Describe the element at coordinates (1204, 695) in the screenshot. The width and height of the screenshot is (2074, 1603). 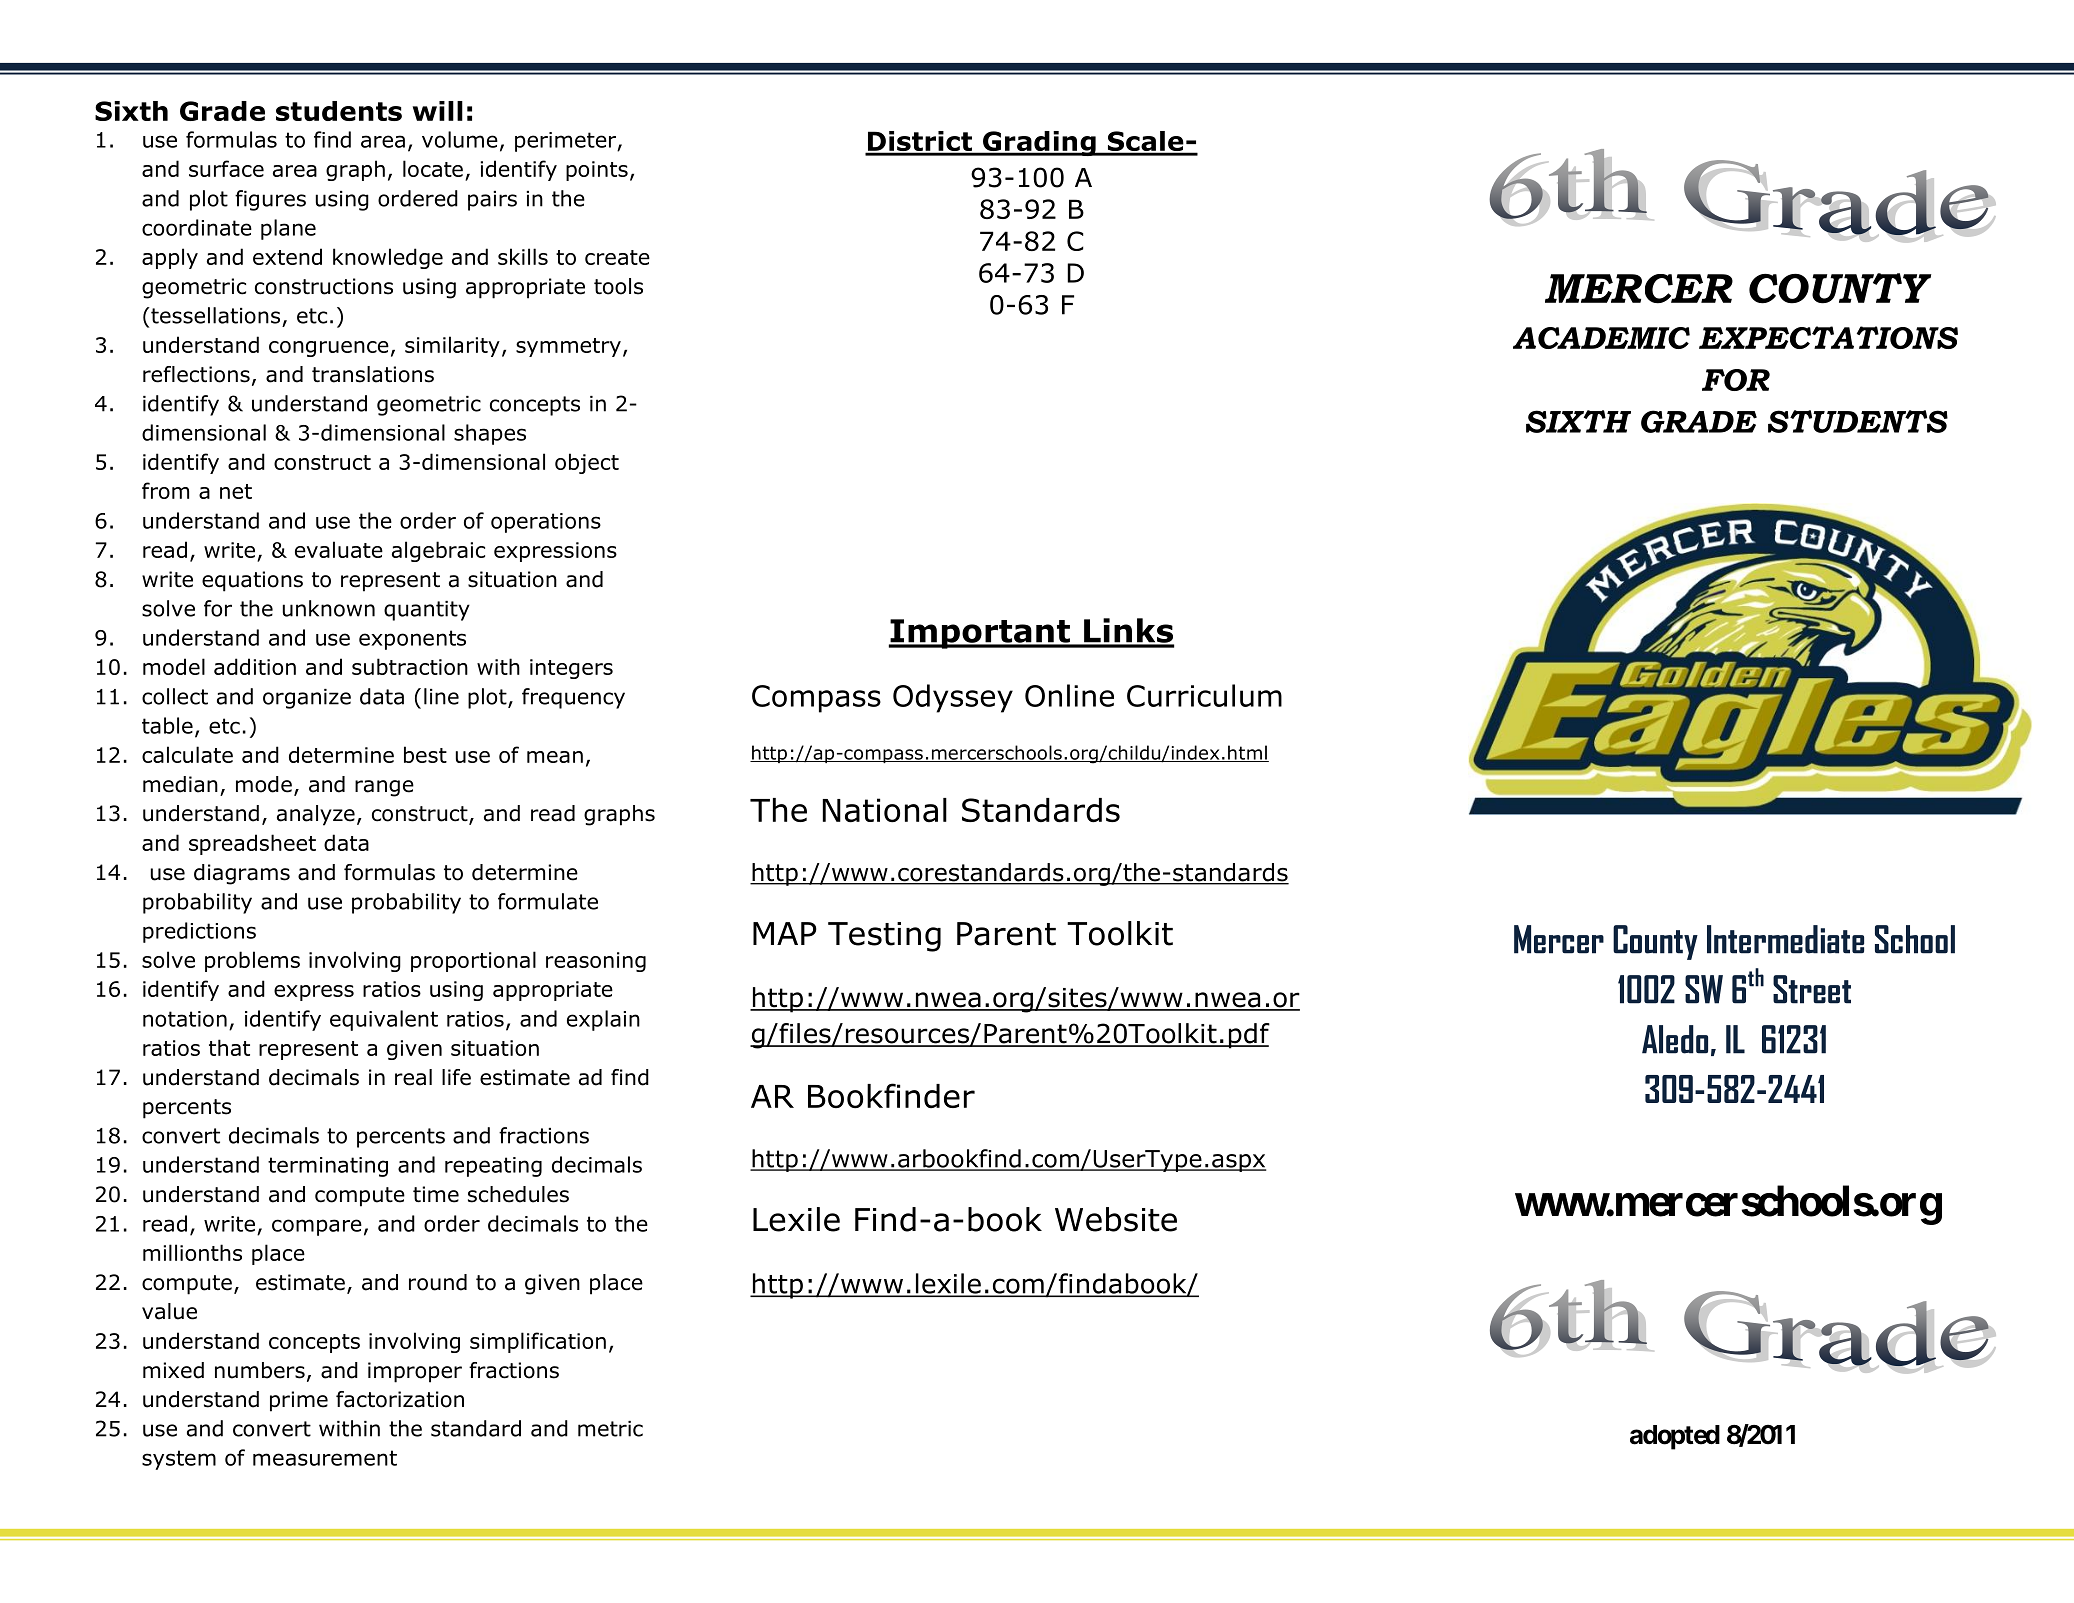
I see `Curriculum` at that location.
